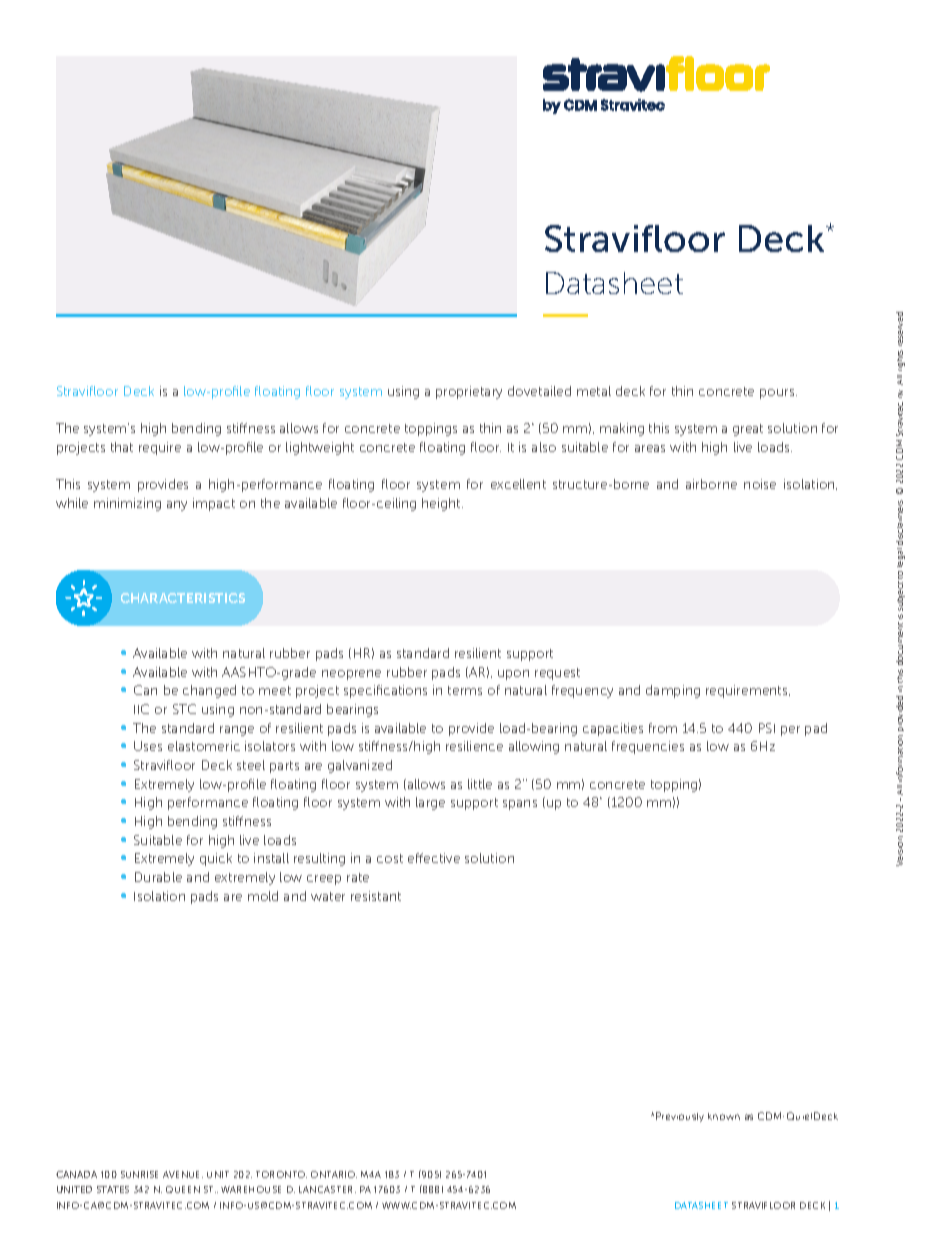  What do you see at coordinates (334, 1174) in the screenshot?
I see `ONTARIO` at bounding box center [334, 1174].
